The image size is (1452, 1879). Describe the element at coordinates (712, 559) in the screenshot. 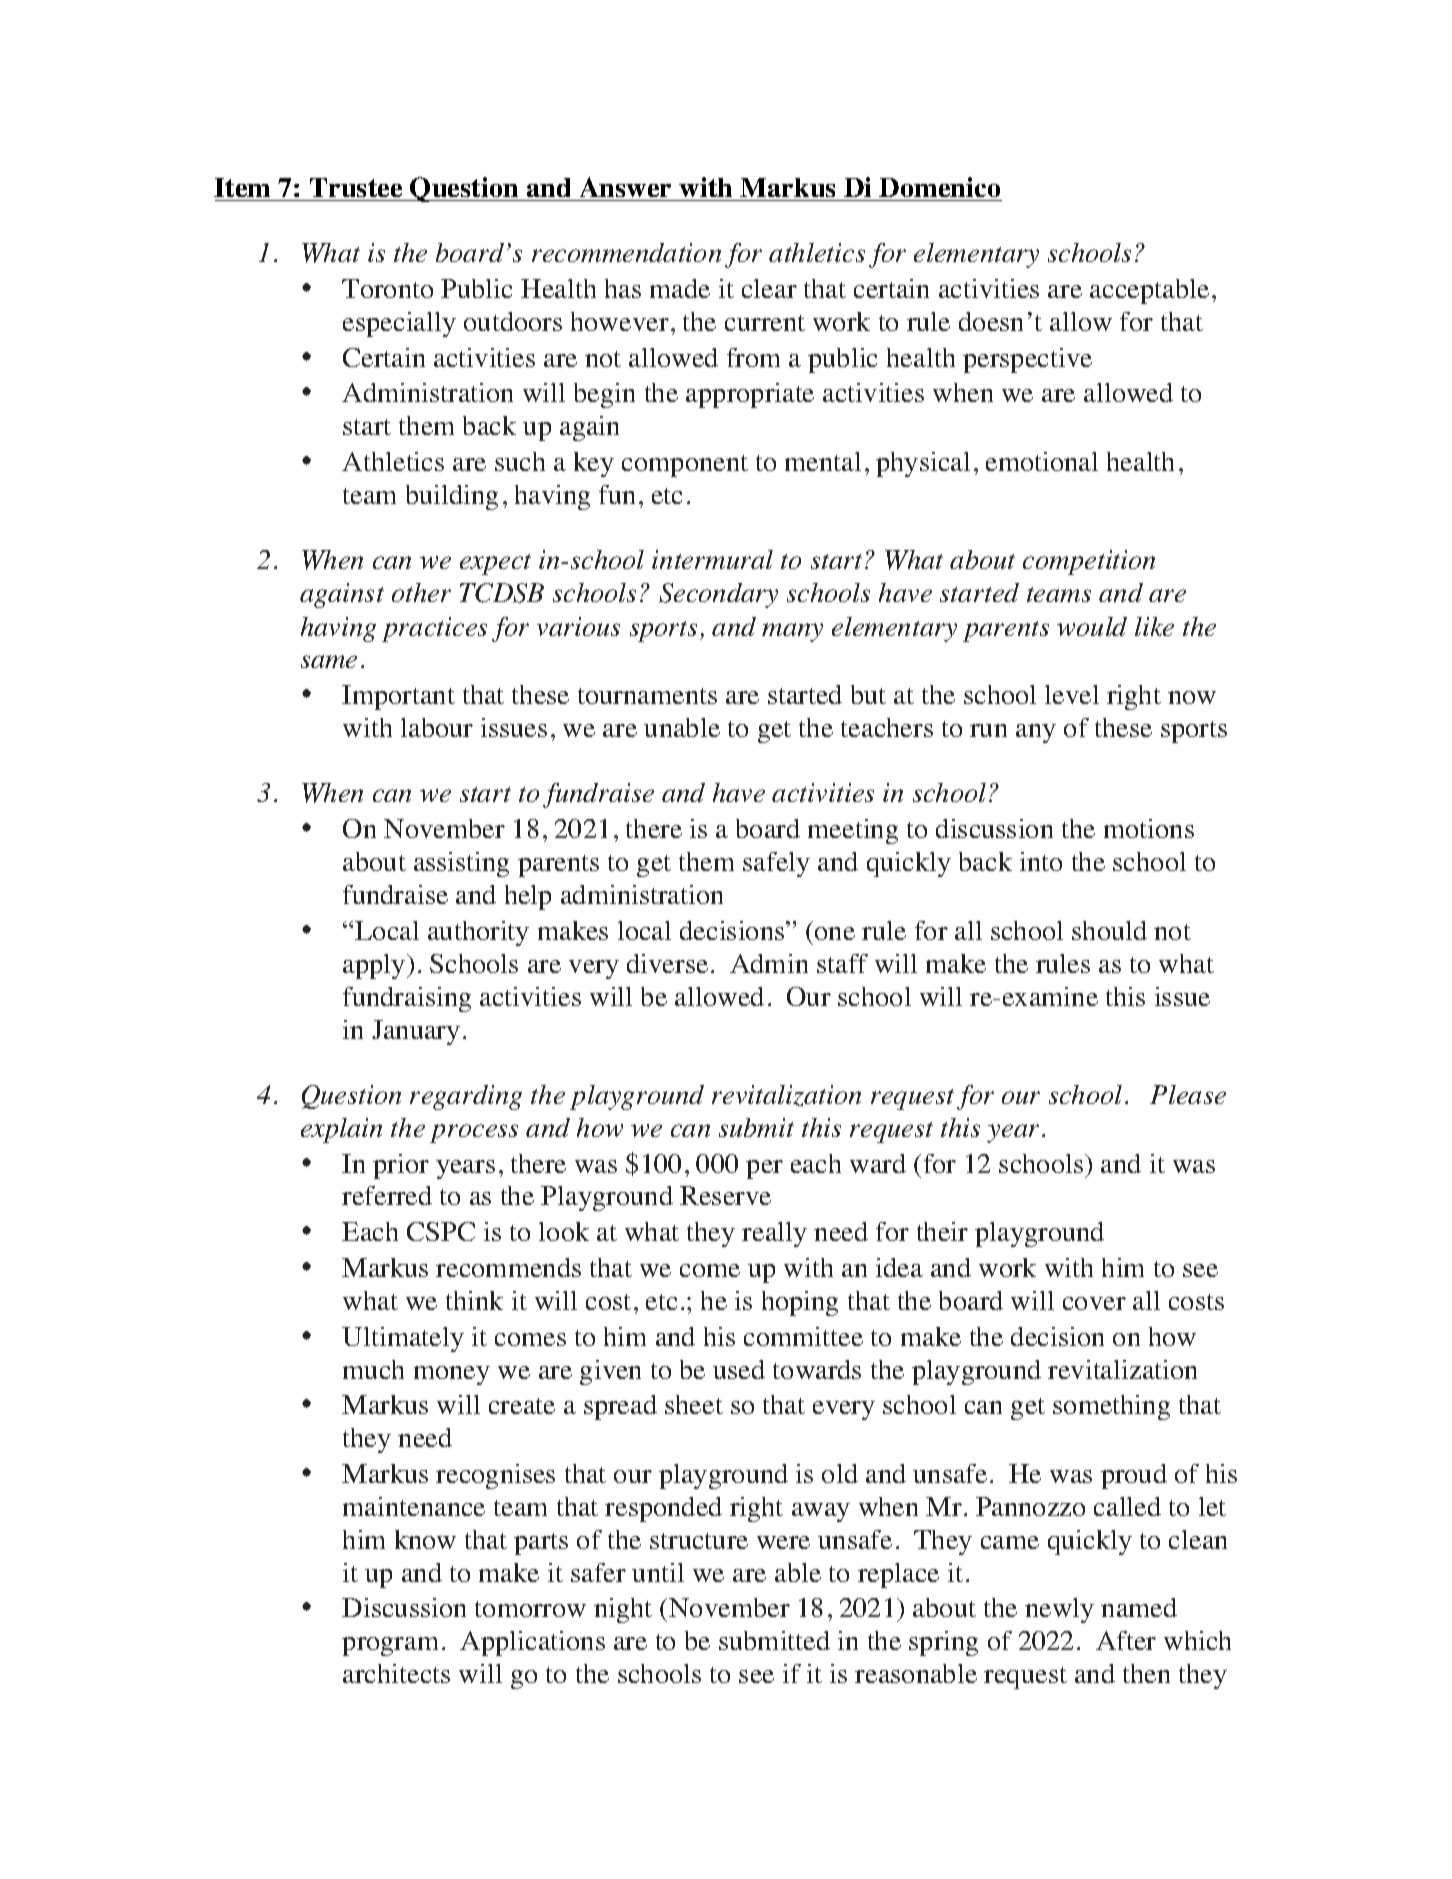

I see `intermural` at that location.
